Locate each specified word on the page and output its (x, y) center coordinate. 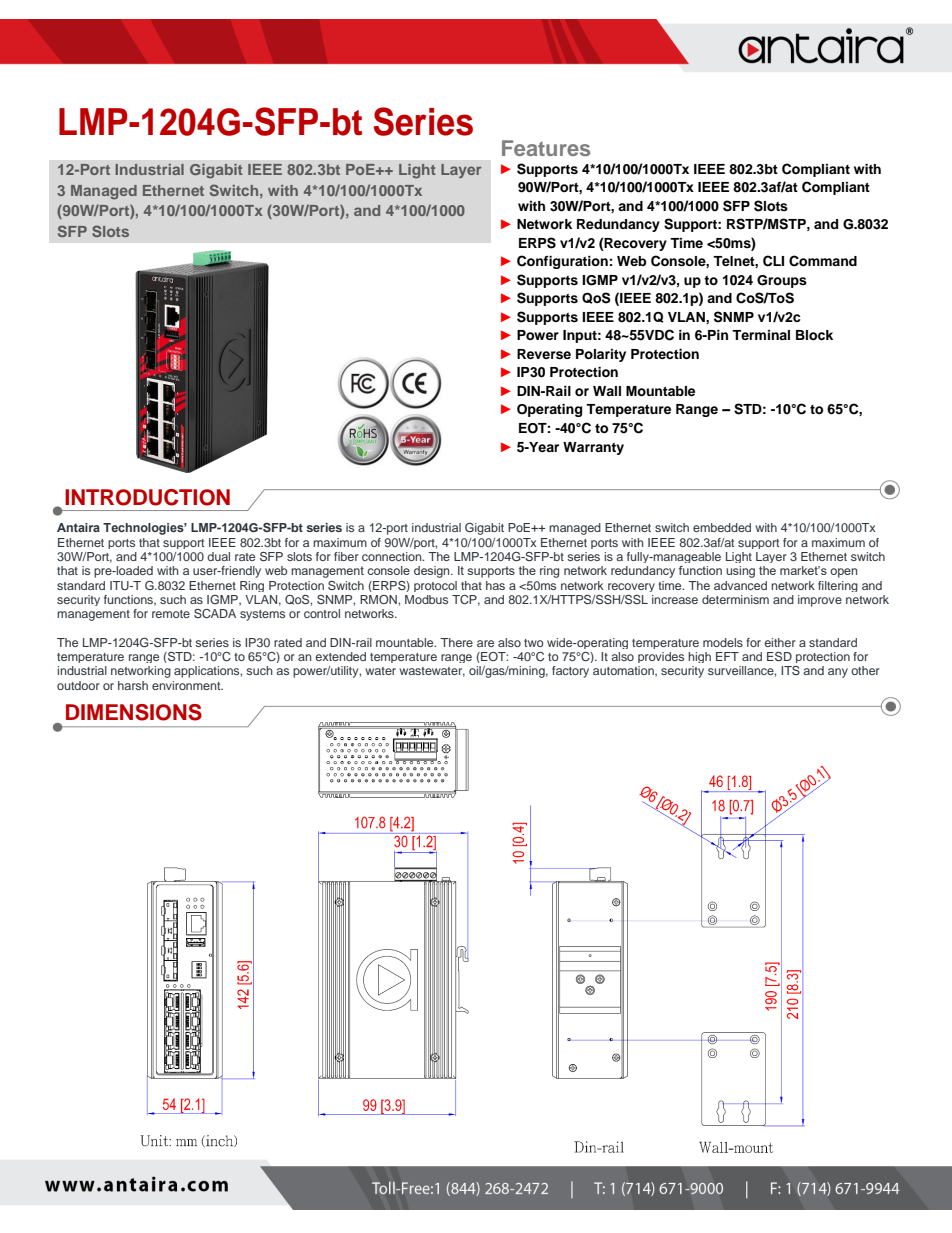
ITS (790, 670)
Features (546, 148)
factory (570, 672)
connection (393, 556)
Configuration (562, 262)
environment (187, 685)
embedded (722, 527)
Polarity (601, 355)
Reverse (544, 354)
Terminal (761, 335)
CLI (773, 261)
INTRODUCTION (147, 497)
